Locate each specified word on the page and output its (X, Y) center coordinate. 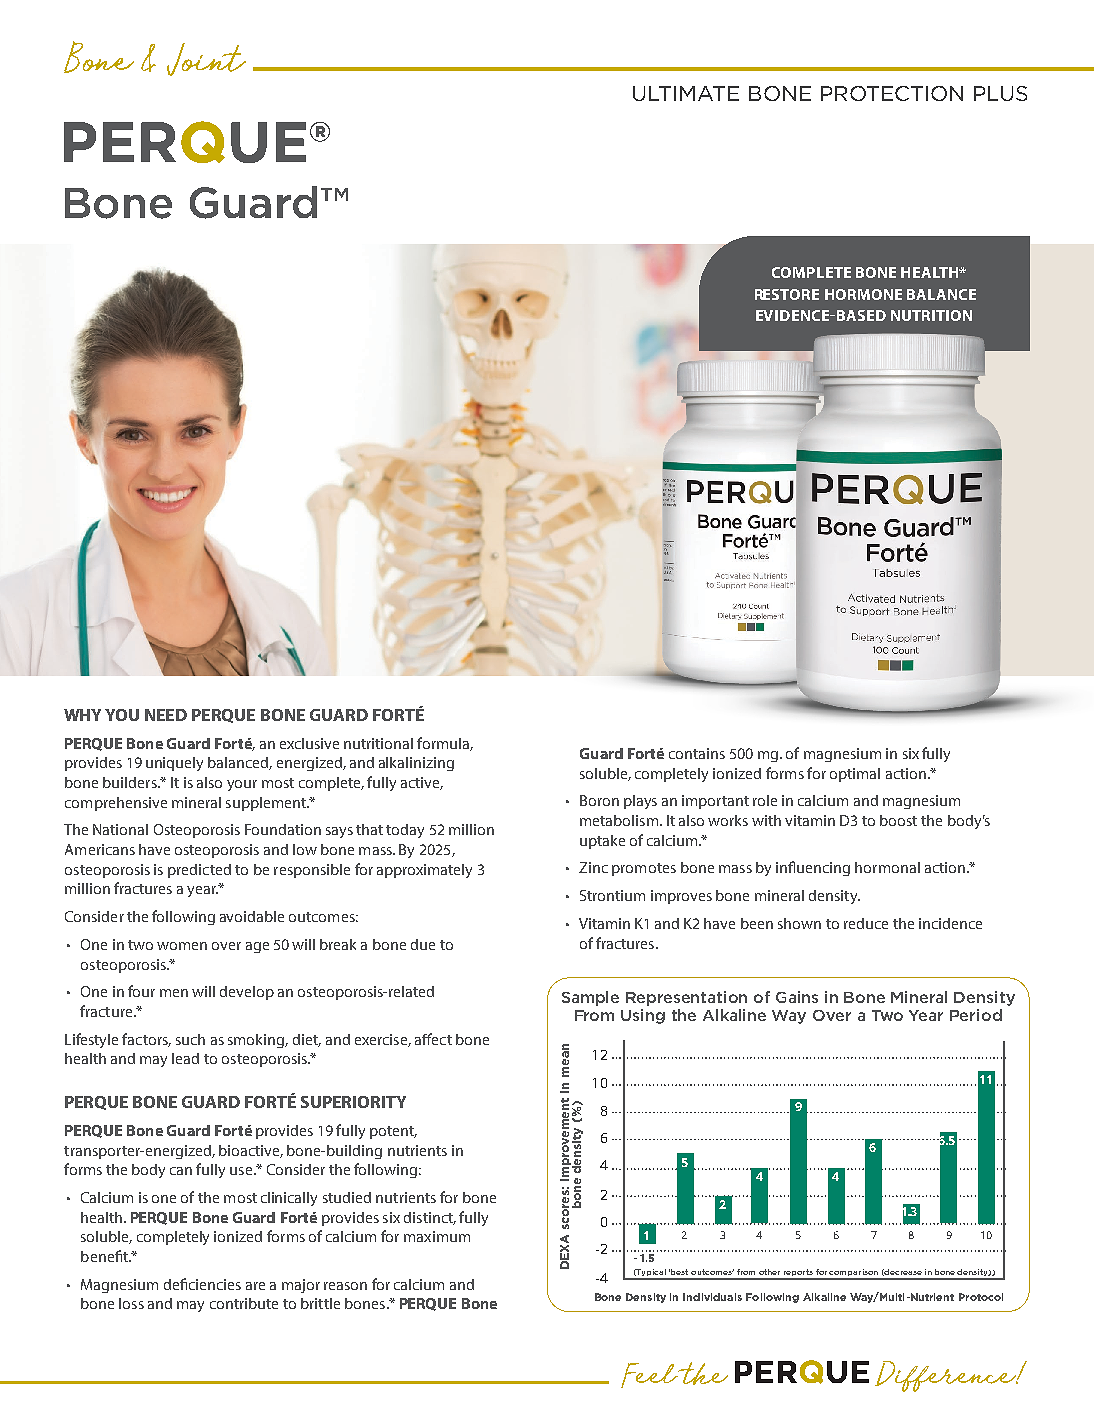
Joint (206, 59)
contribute (244, 1303)
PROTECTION (892, 93)
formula (444, 744)
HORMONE (863, 294)
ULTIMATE (686, 93)
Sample (590, 998)
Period (976, 1015)
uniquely (174, 764)
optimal (855, 775)
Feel (651, 1375)
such (190, 1039)
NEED (166, 715)
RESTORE (787, 294)
